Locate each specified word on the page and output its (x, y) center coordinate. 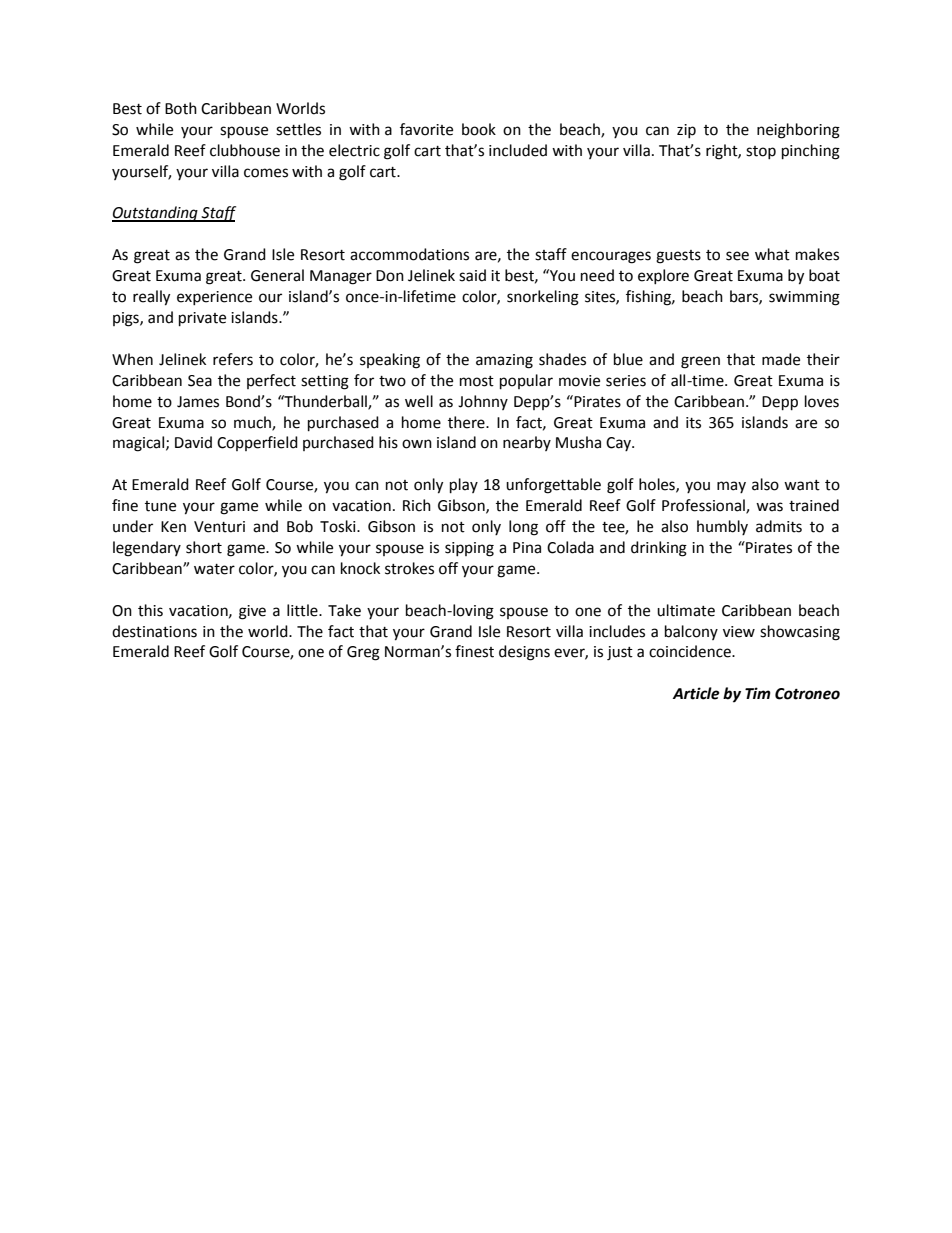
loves (822, 401)
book (479, 129)
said (472, 275)
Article (696, 693)
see (737, 256)
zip (686, 131)
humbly (722, 527)
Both (181, 108)
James (198, 402)
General (277, 275)
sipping (469, 549)
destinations (154, 631)
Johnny (483, 402)
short (204, 547)
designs (524, 653)
